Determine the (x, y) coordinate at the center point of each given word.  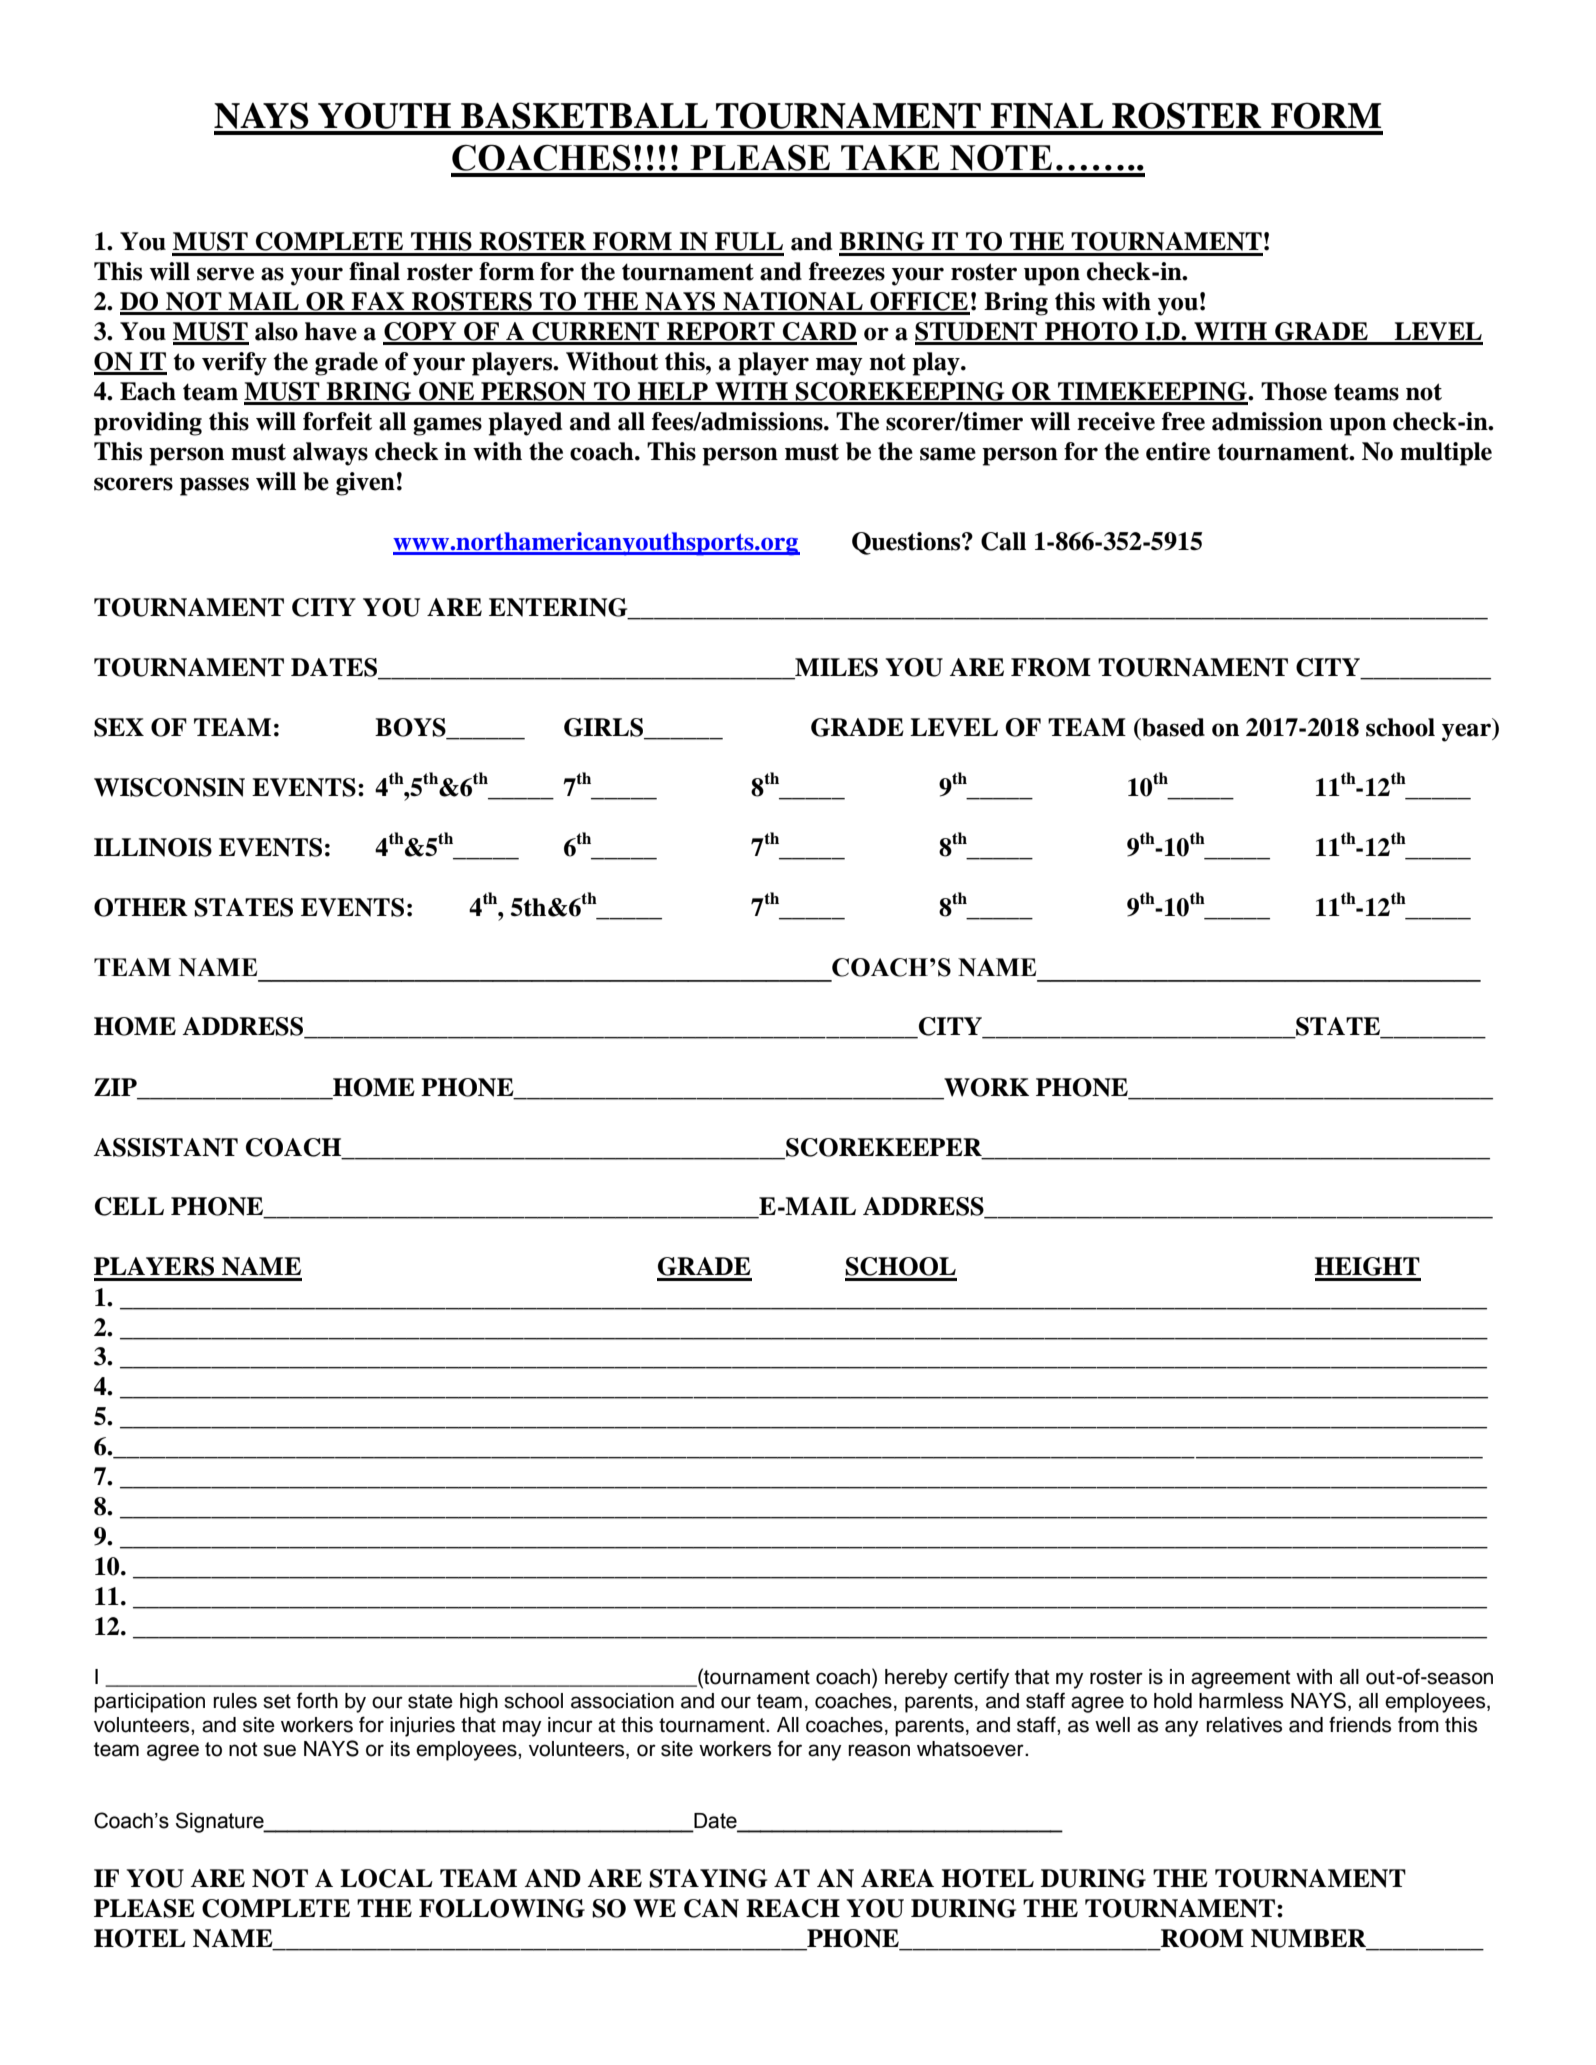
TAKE (890, 157)
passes (214, 486)
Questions (907, 543)
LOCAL (386, 1878)
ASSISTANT (165, 1147)
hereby (916, 1679)
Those (1294, 391)
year (1468, 732)
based (1172, 727)
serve (225, 274)
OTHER (141, 907)
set (277, 1701)
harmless (1241, 1701)
